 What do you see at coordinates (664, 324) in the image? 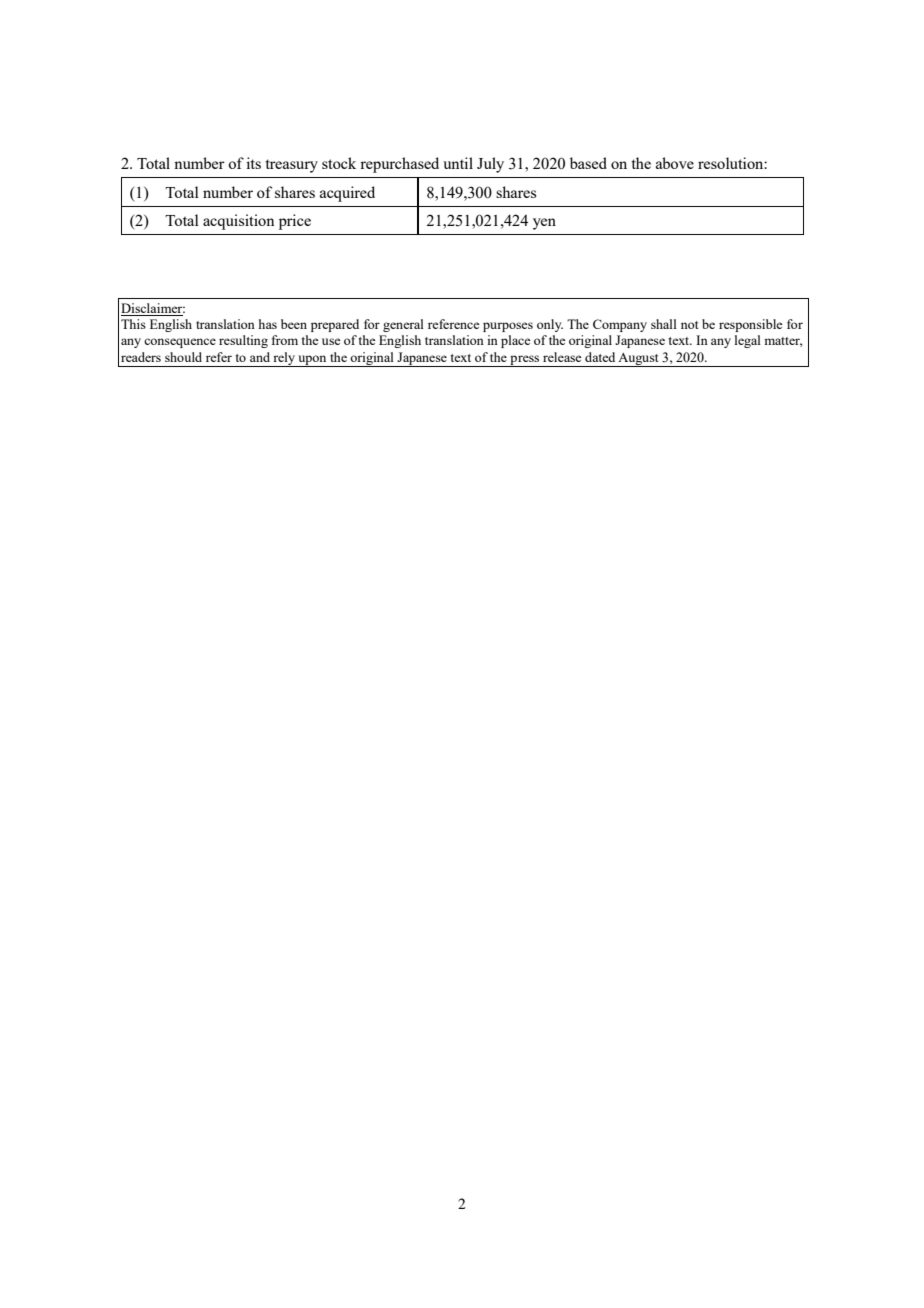
I see `shall` at bounding box center [664, 324].
